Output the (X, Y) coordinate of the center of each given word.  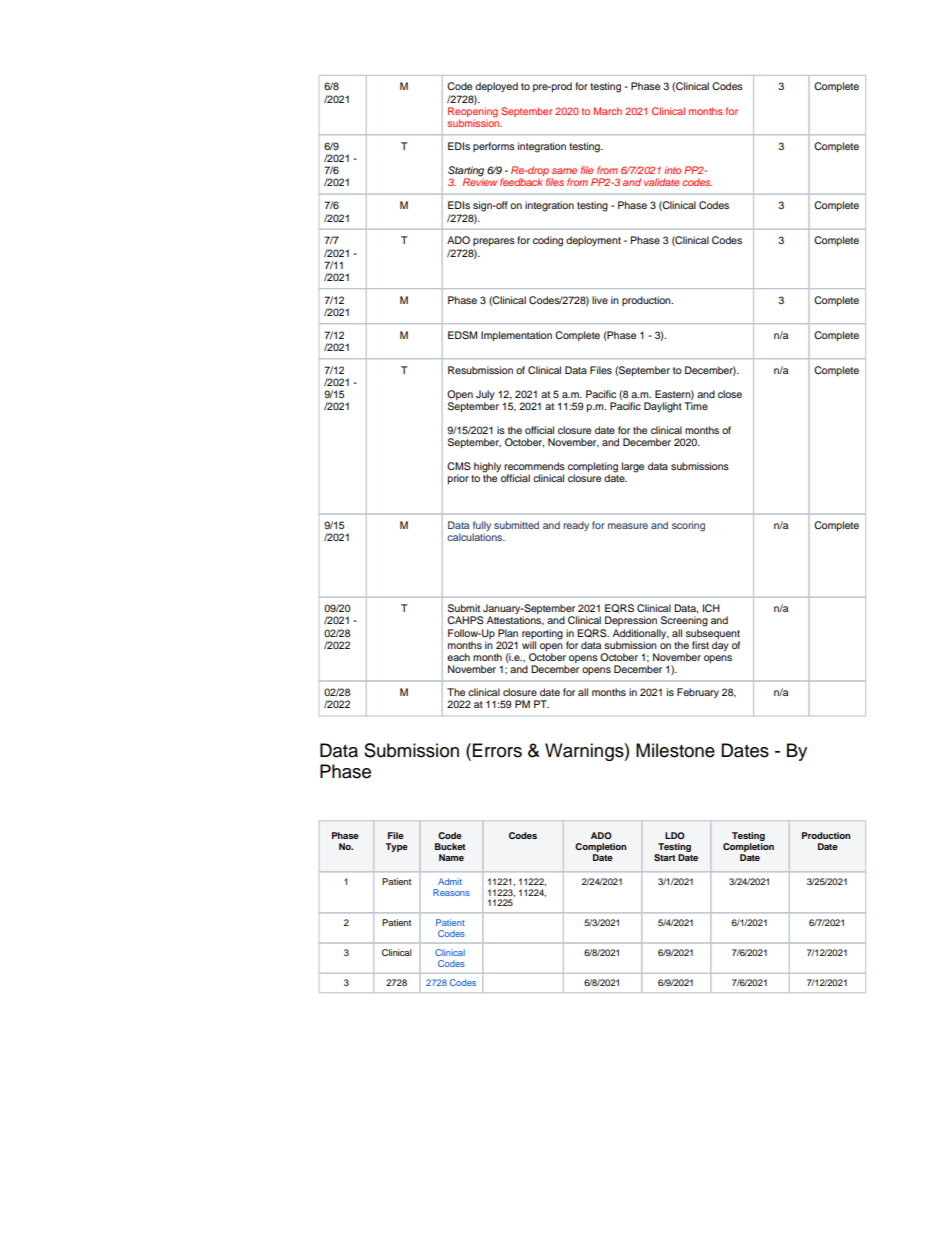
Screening (684, 621)
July (485, 396)
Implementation (516, 336)
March (608, 111)
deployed (496, 87)
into (672, 170)
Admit (450, 881)
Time (696, 406)
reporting (542, 634)
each (458, 657)
